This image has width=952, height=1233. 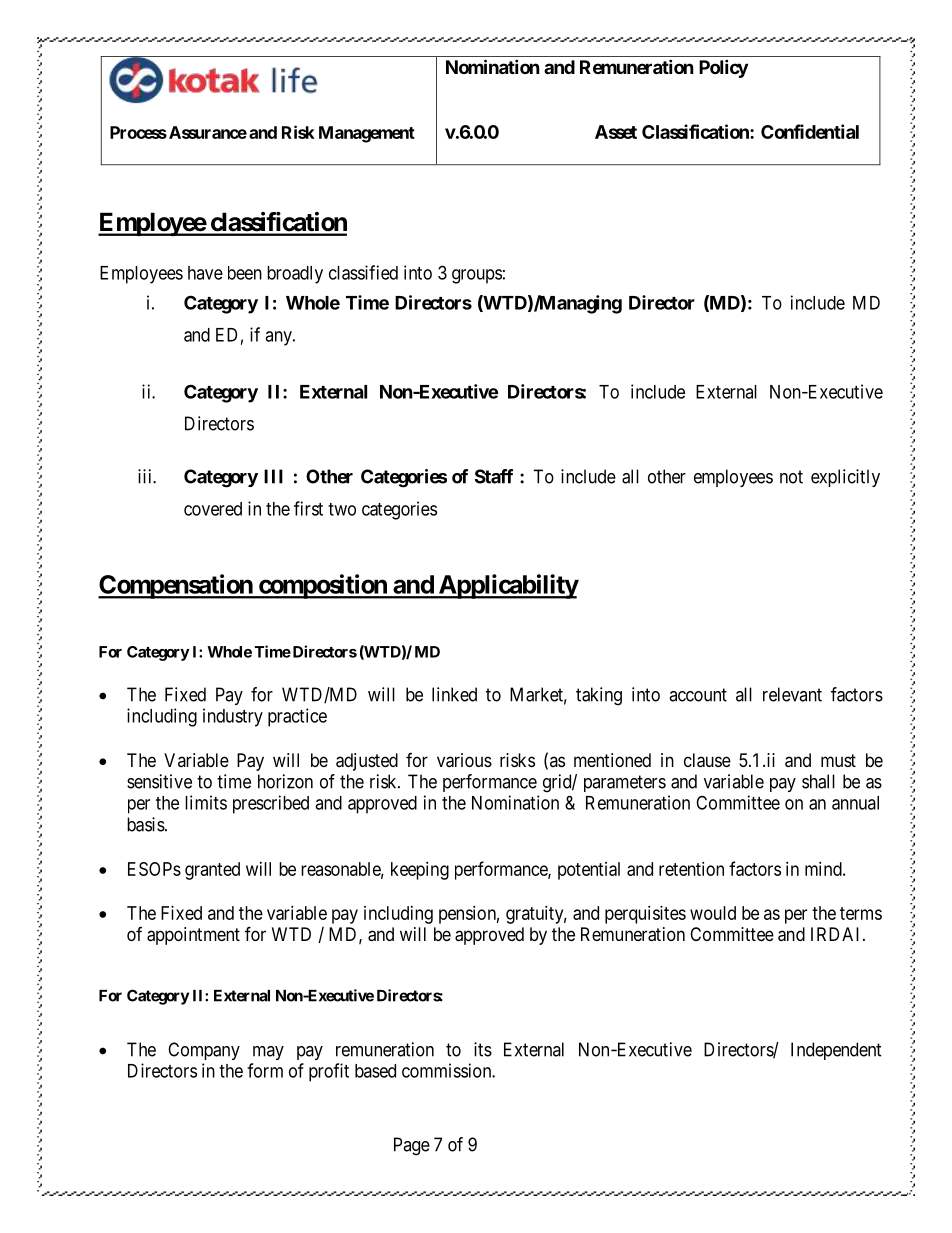 What do you see at coordinates (367, 134) in the image?
I see `Management` at bounding box center [367, 134].
